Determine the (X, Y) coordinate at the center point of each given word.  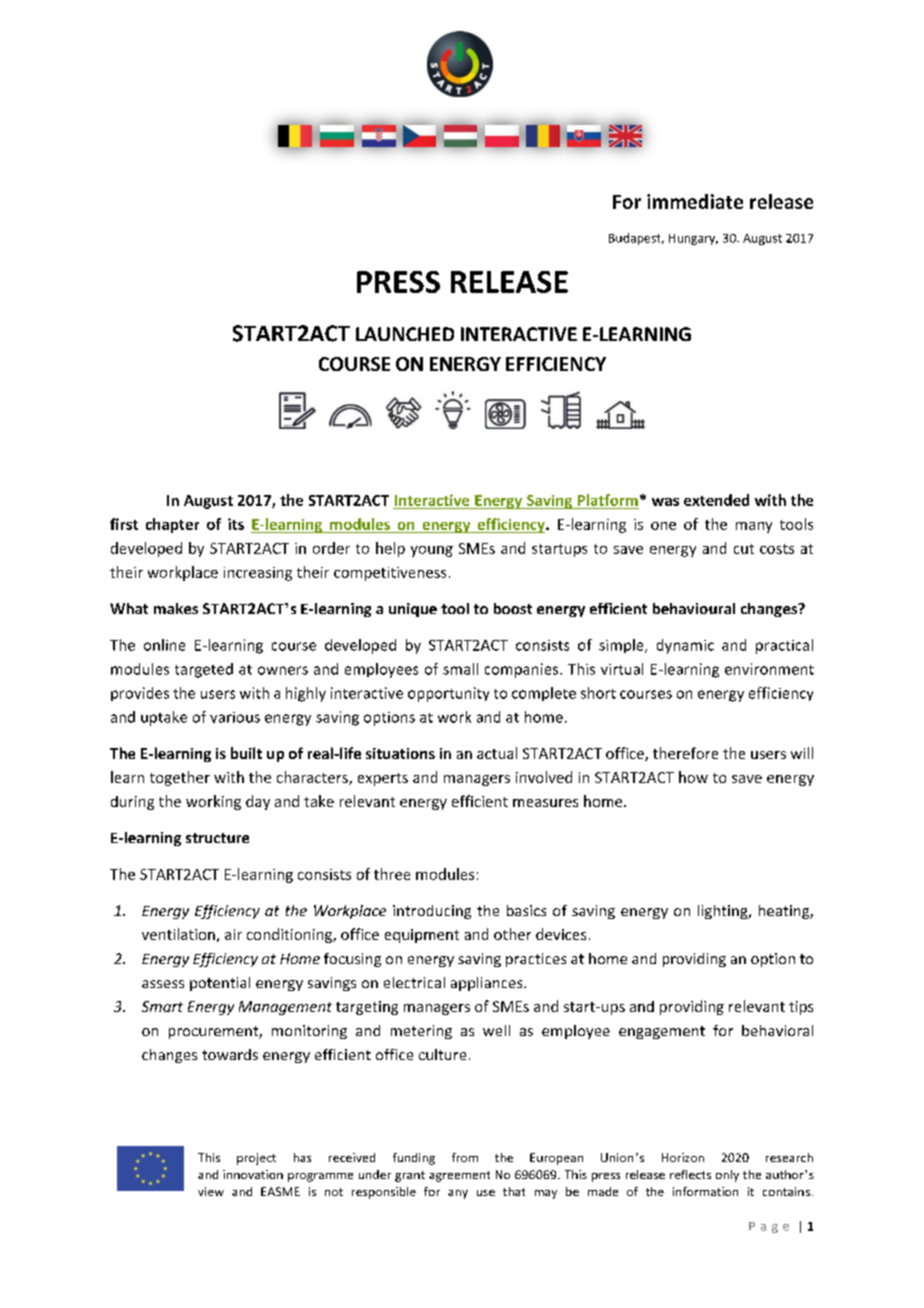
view (211, 1191)
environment (769, 669)
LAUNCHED (405, 334)
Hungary (693, 239)
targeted (204, 670)
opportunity (448, 694)
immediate (695, 201)
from (465, 1157)
